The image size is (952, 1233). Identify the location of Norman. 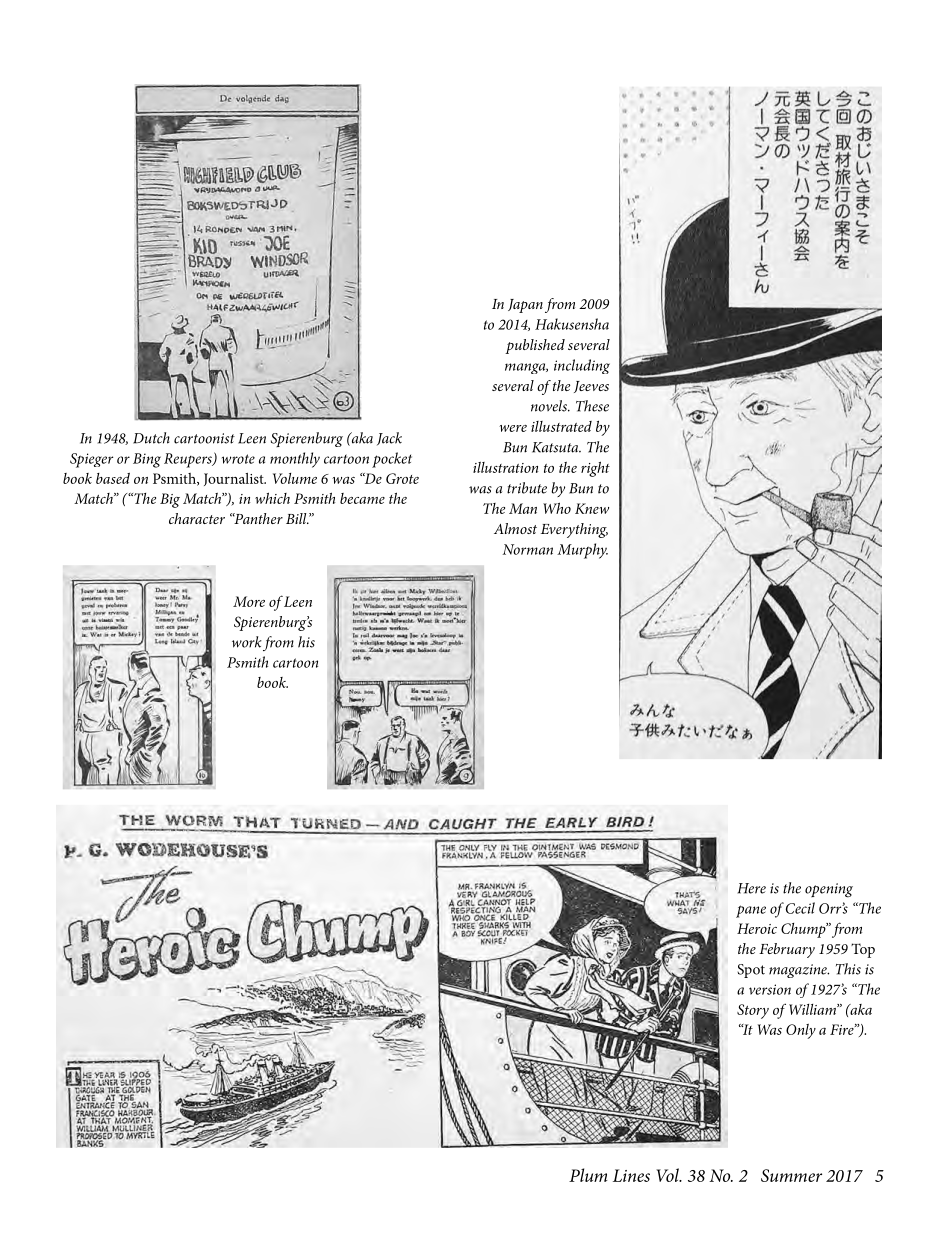
(527, 549).
